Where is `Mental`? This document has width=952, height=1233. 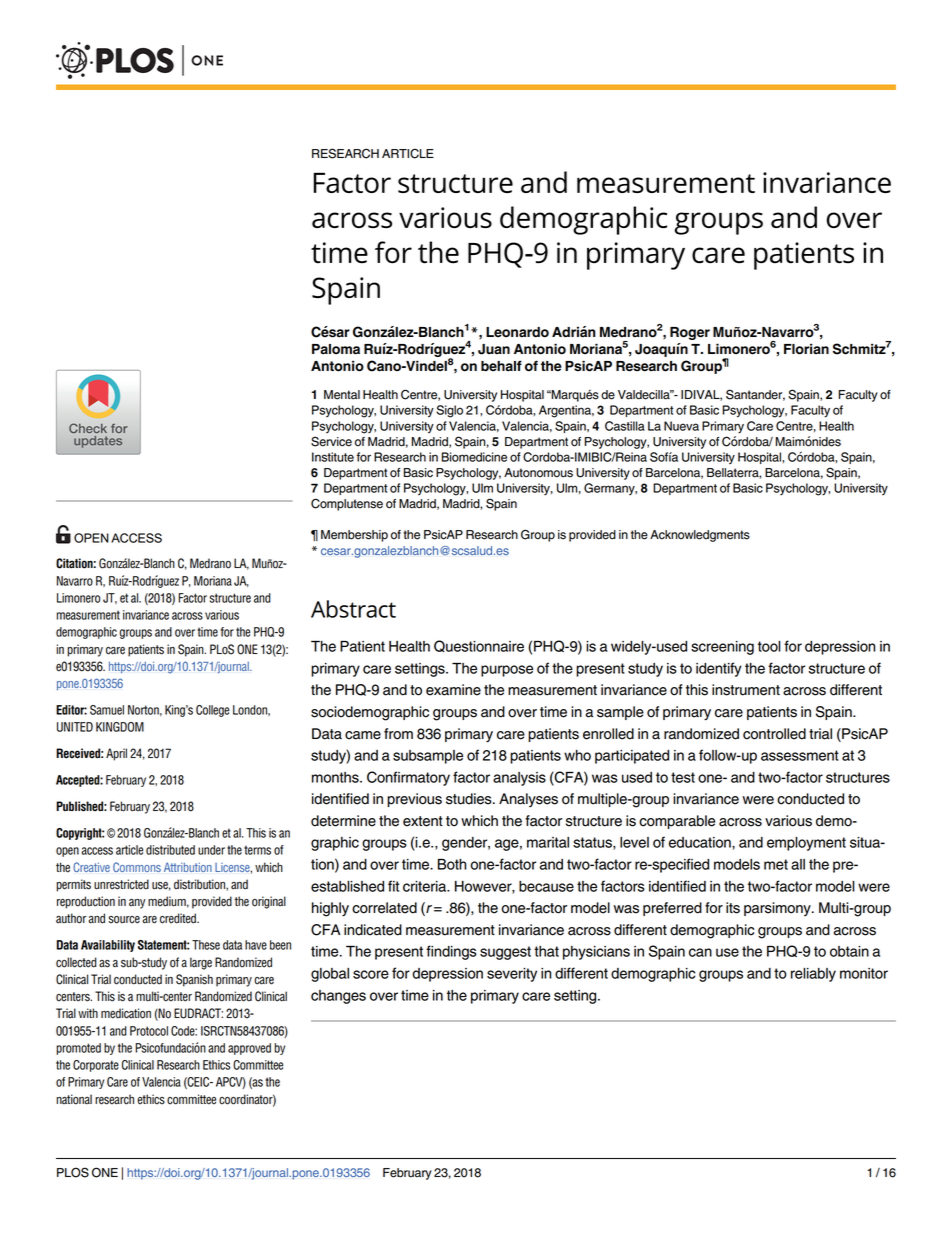 Mental is located at coordinates (342, 395).
